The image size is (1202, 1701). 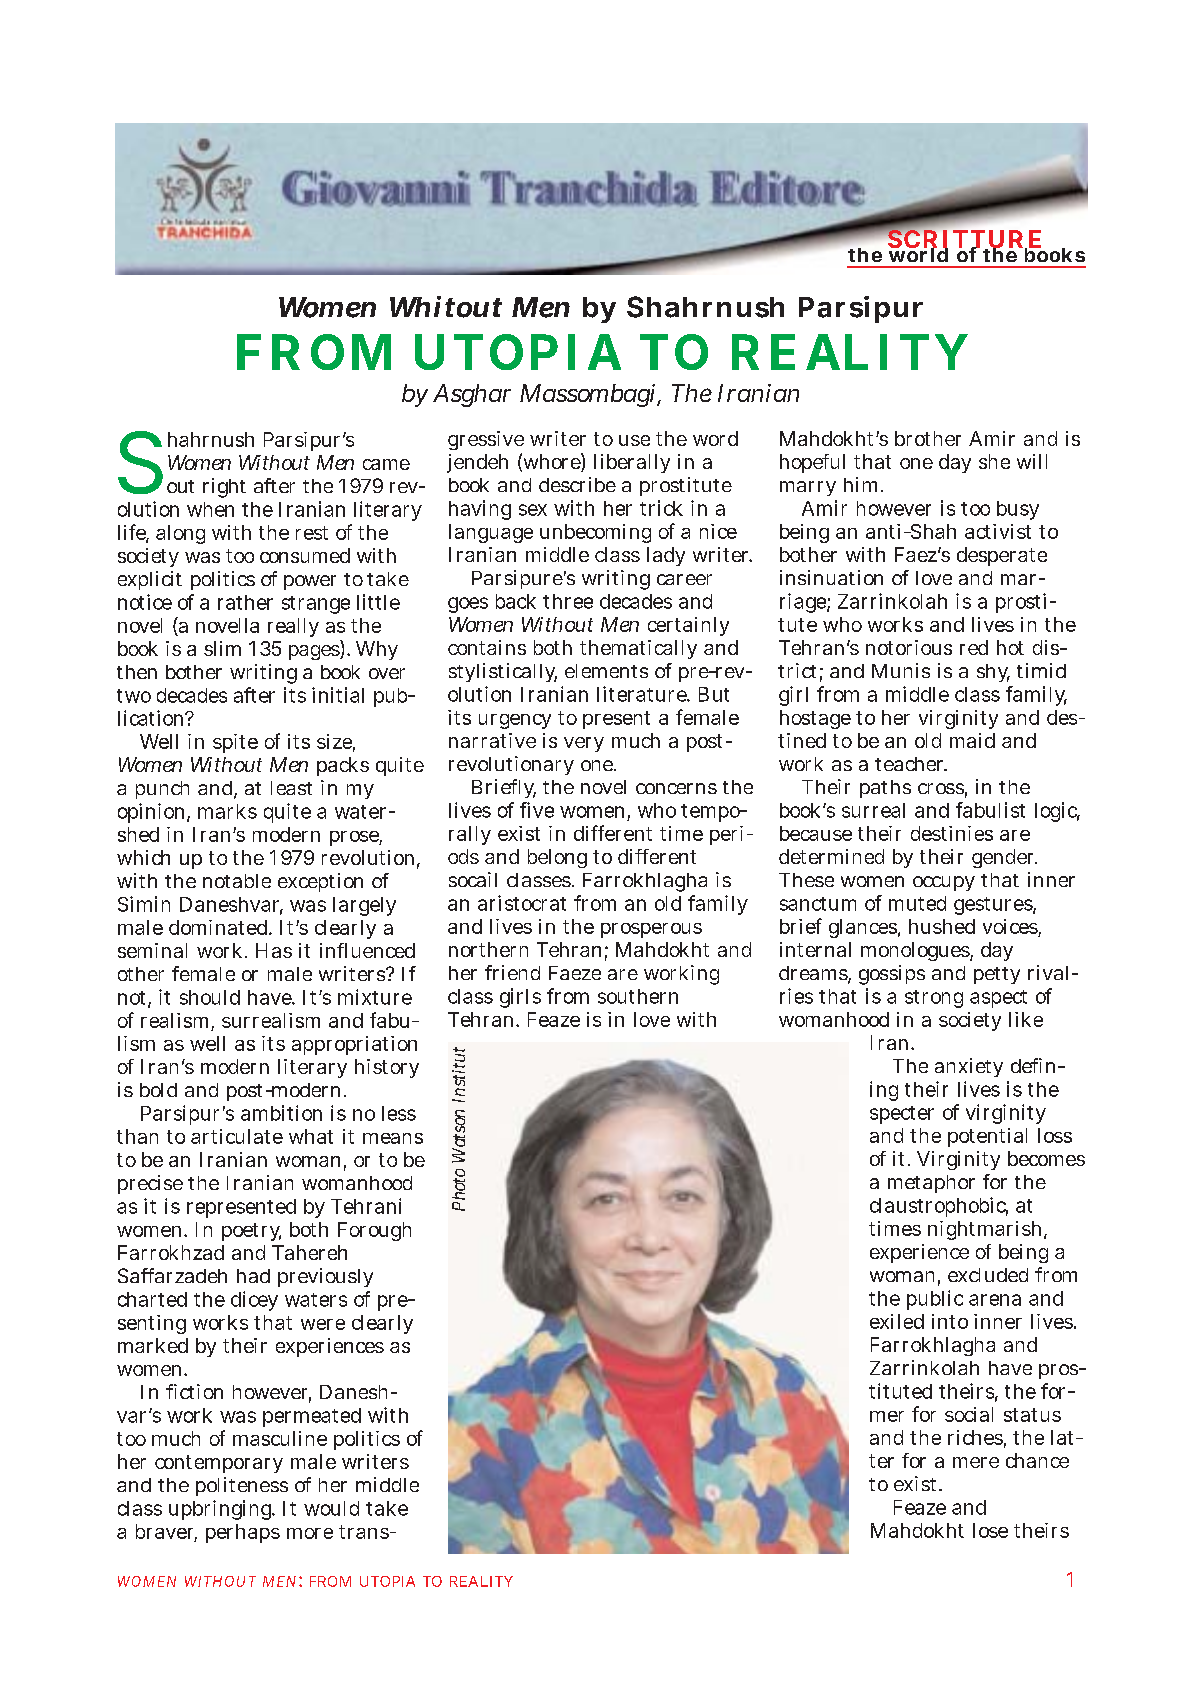 What do you see at coordinates (917, 903) in the page?
I see `muted` at bounding box center [917, 903].
